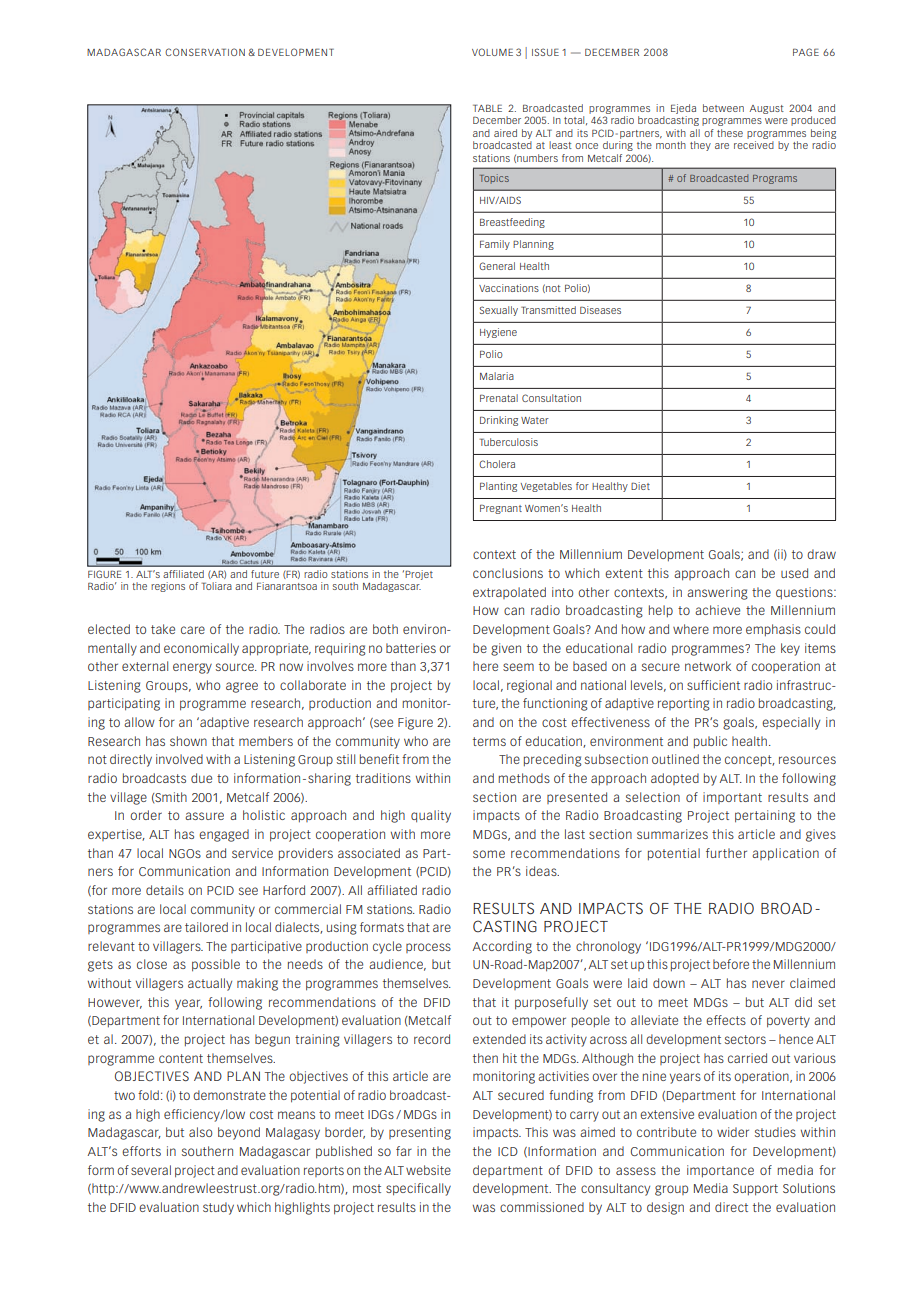 Image resolution: width=924 pixels, height=1308 pixels. I want to click on Cholera, so click(497, 464).
